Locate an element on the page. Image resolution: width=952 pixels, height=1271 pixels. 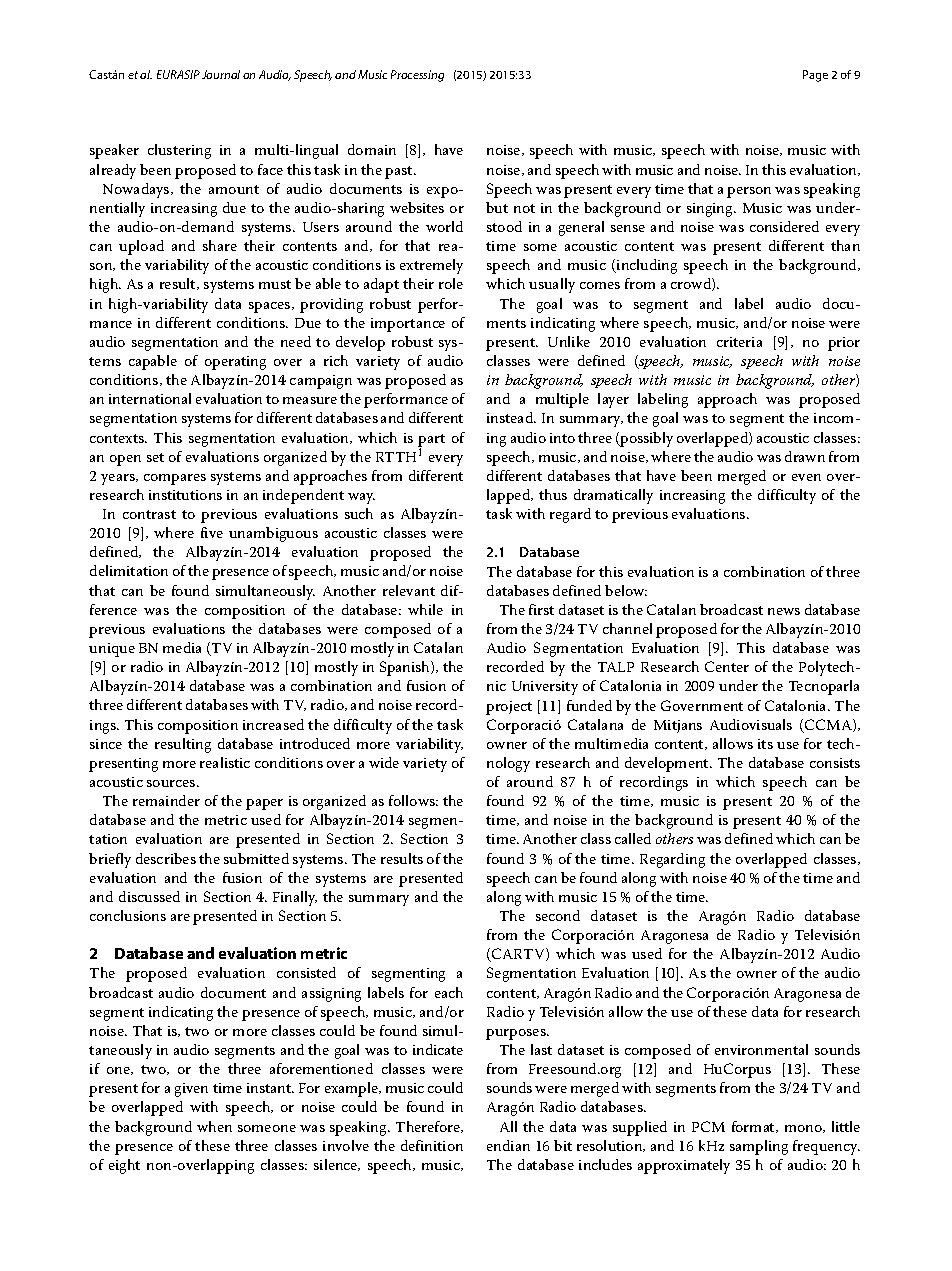
when is located at coordinates (214, 1126).
